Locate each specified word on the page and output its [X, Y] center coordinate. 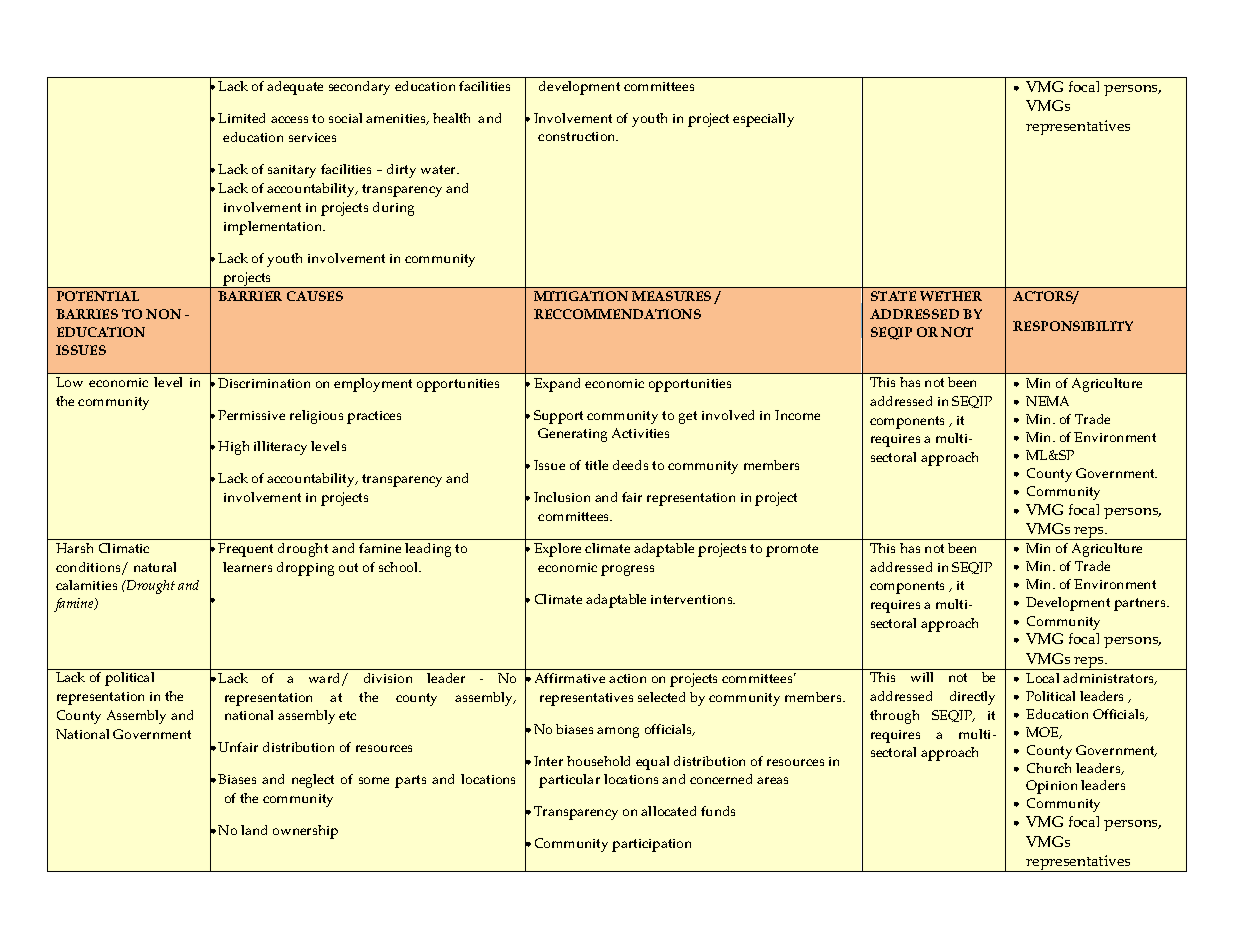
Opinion [1051, 787]
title [596, 465]
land [254, 830]
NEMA [1047, 401]
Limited [241, 118]
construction [578, 136]
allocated [668, 811]
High [233, 448]
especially [763, 120]
